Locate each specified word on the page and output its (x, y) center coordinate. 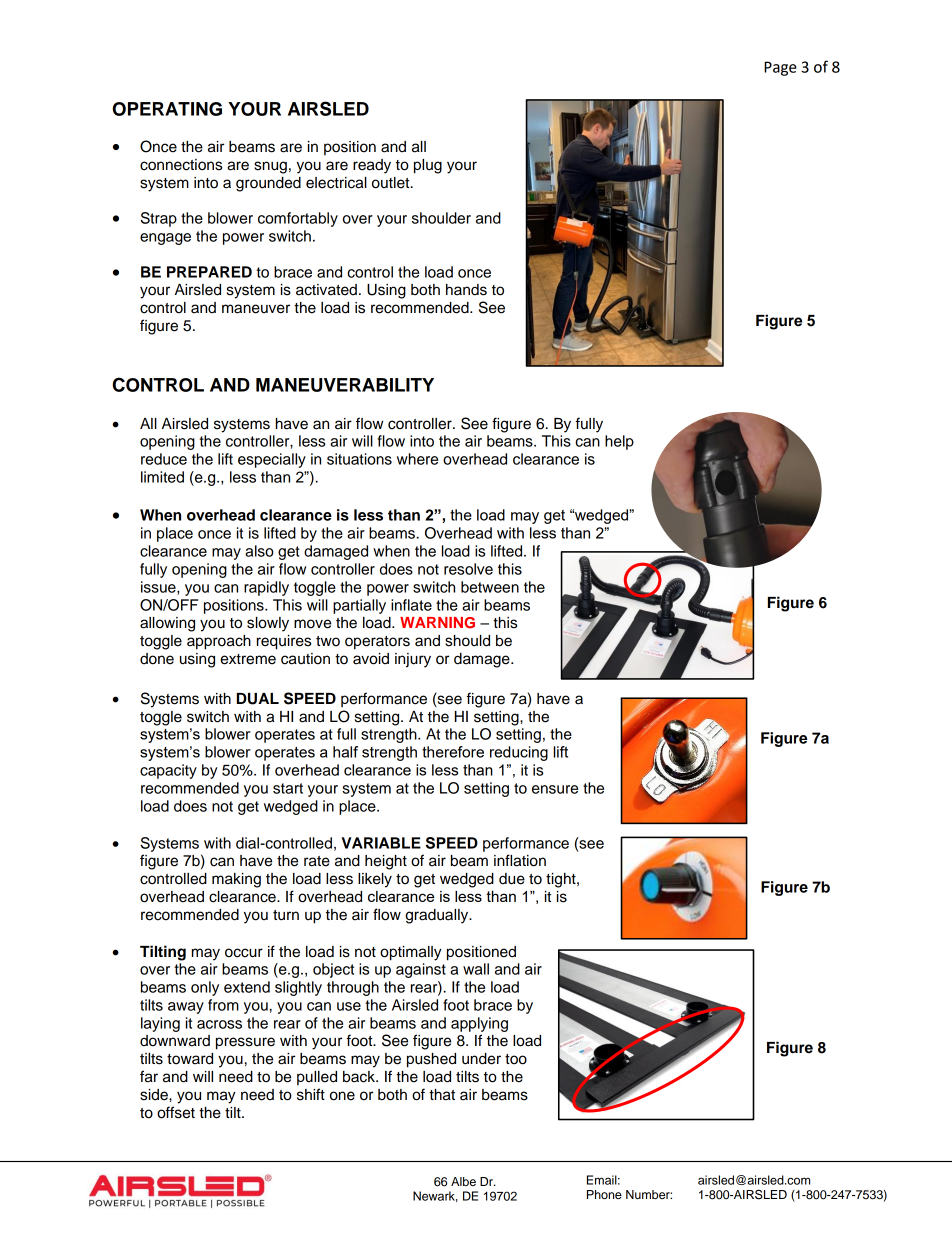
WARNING (437, 623)
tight (562, 880)
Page (780, 68)
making (236, 880)
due (512, 879)
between (490, 587)
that (442, 1095)
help (619, 442)
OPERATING (167, 109)
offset (176, 1112)
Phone (604, 1194)
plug (428, 166)
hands (466, 290)
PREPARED (209, 272)
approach (219, 642)
